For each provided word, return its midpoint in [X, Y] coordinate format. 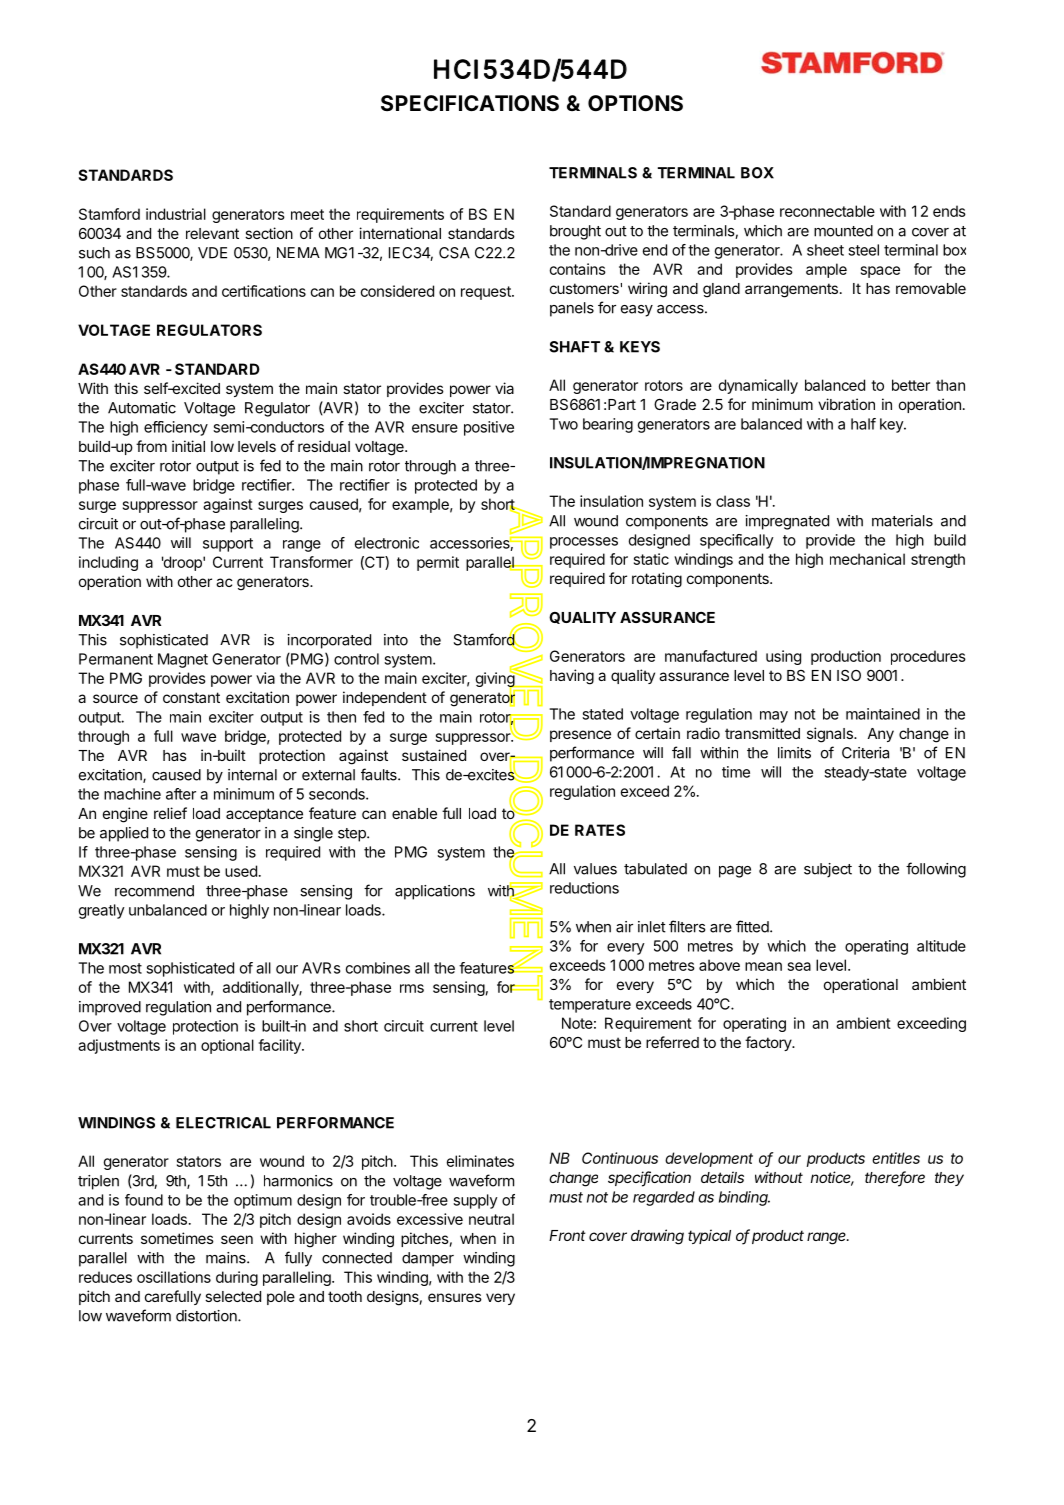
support [228, 545]
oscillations [174, 1277]
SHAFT [574, 347]
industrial [176, 214]
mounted [843, 231]
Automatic [142, 408]
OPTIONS [635, 103]
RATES [600, 830]
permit [438, 563]
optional [227, 1046]
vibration [846, 404]
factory [769, 1043]
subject [828, 870]
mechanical [867, 559]
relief [170, 813]
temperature [590, 1006]
